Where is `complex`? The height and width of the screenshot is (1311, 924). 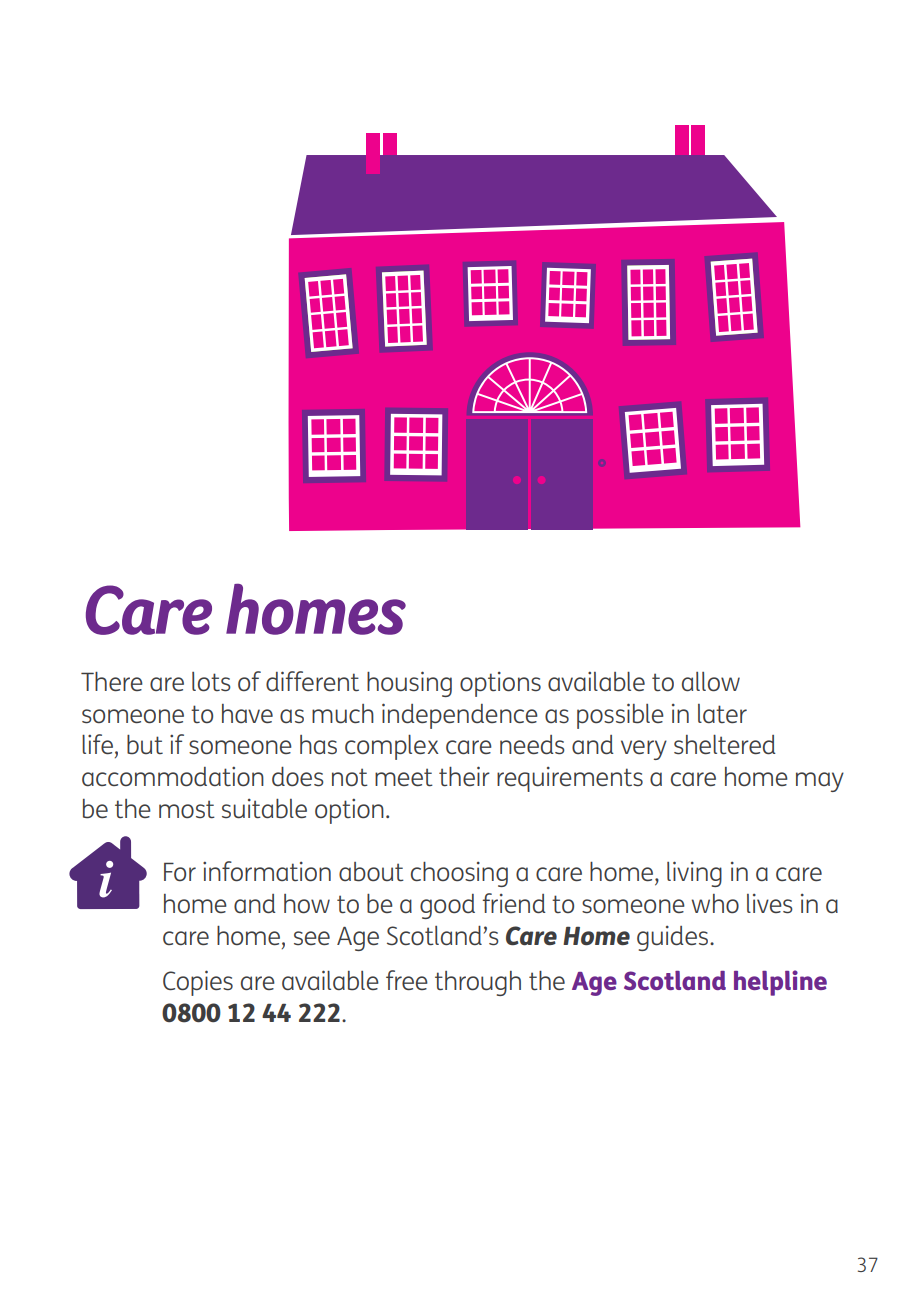
complex is located at coordinates (392, 747).
